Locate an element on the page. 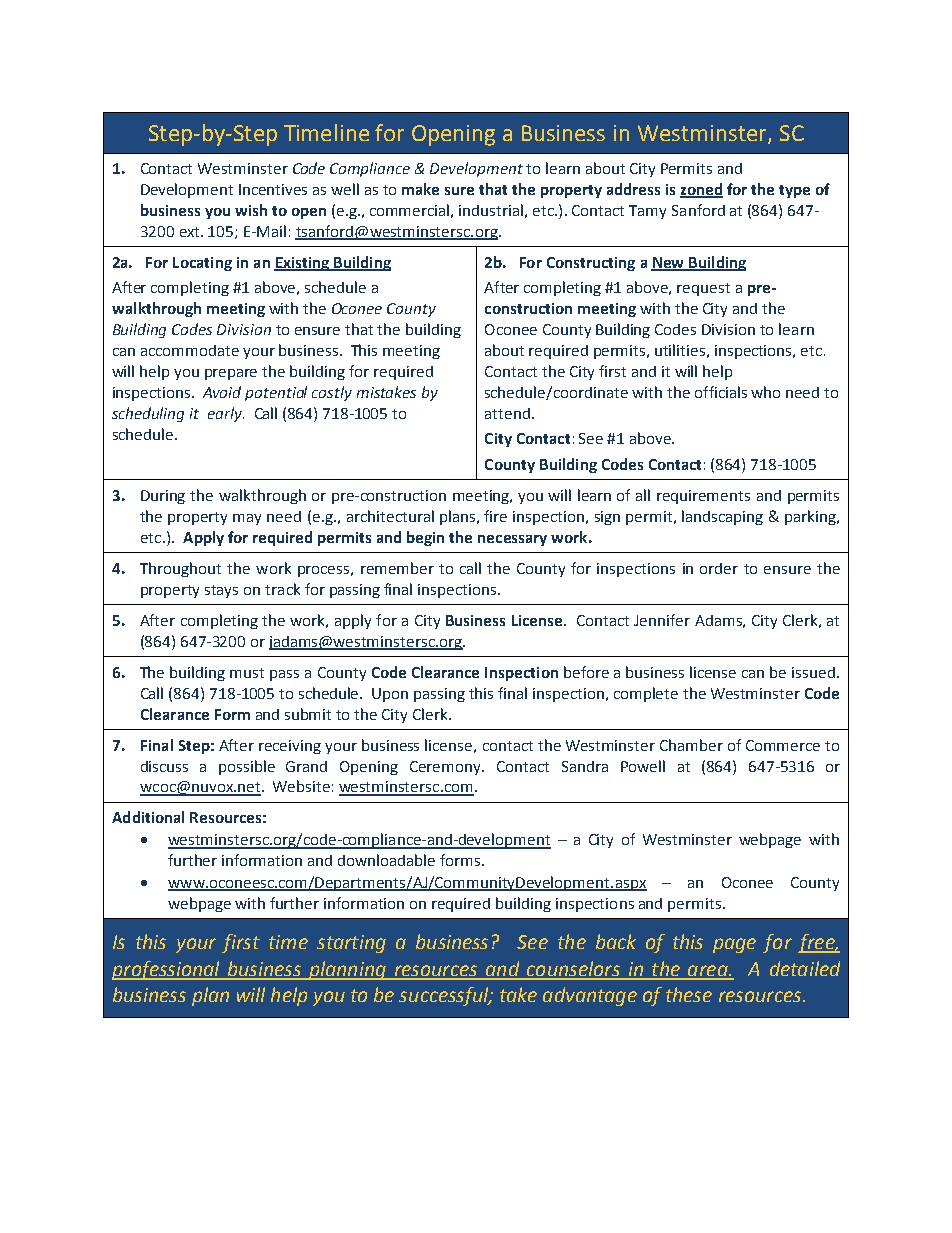 The height and width of the image is (1233, 952). Chamber is located at coordinates (691, 745).
